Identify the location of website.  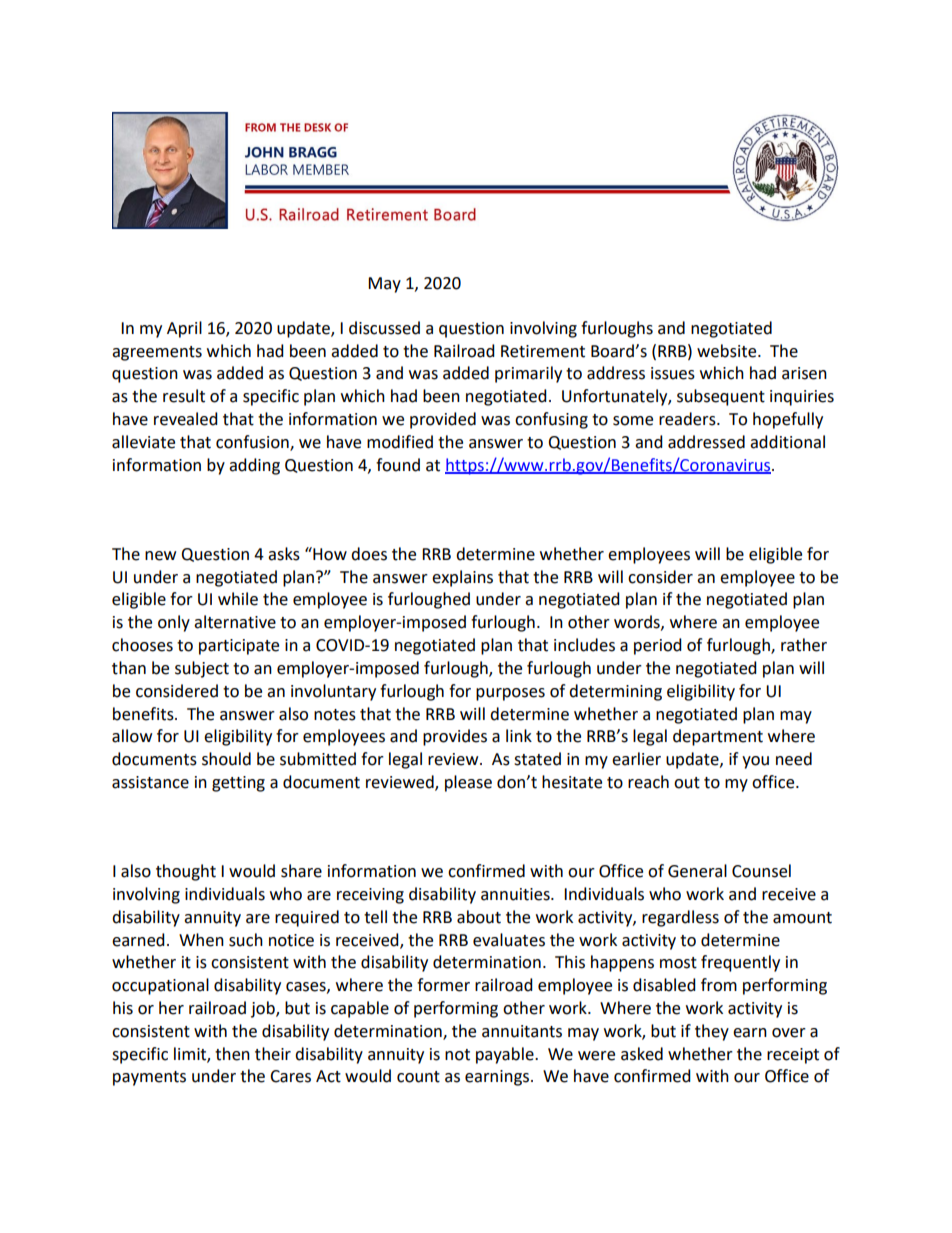
(728, 351).
